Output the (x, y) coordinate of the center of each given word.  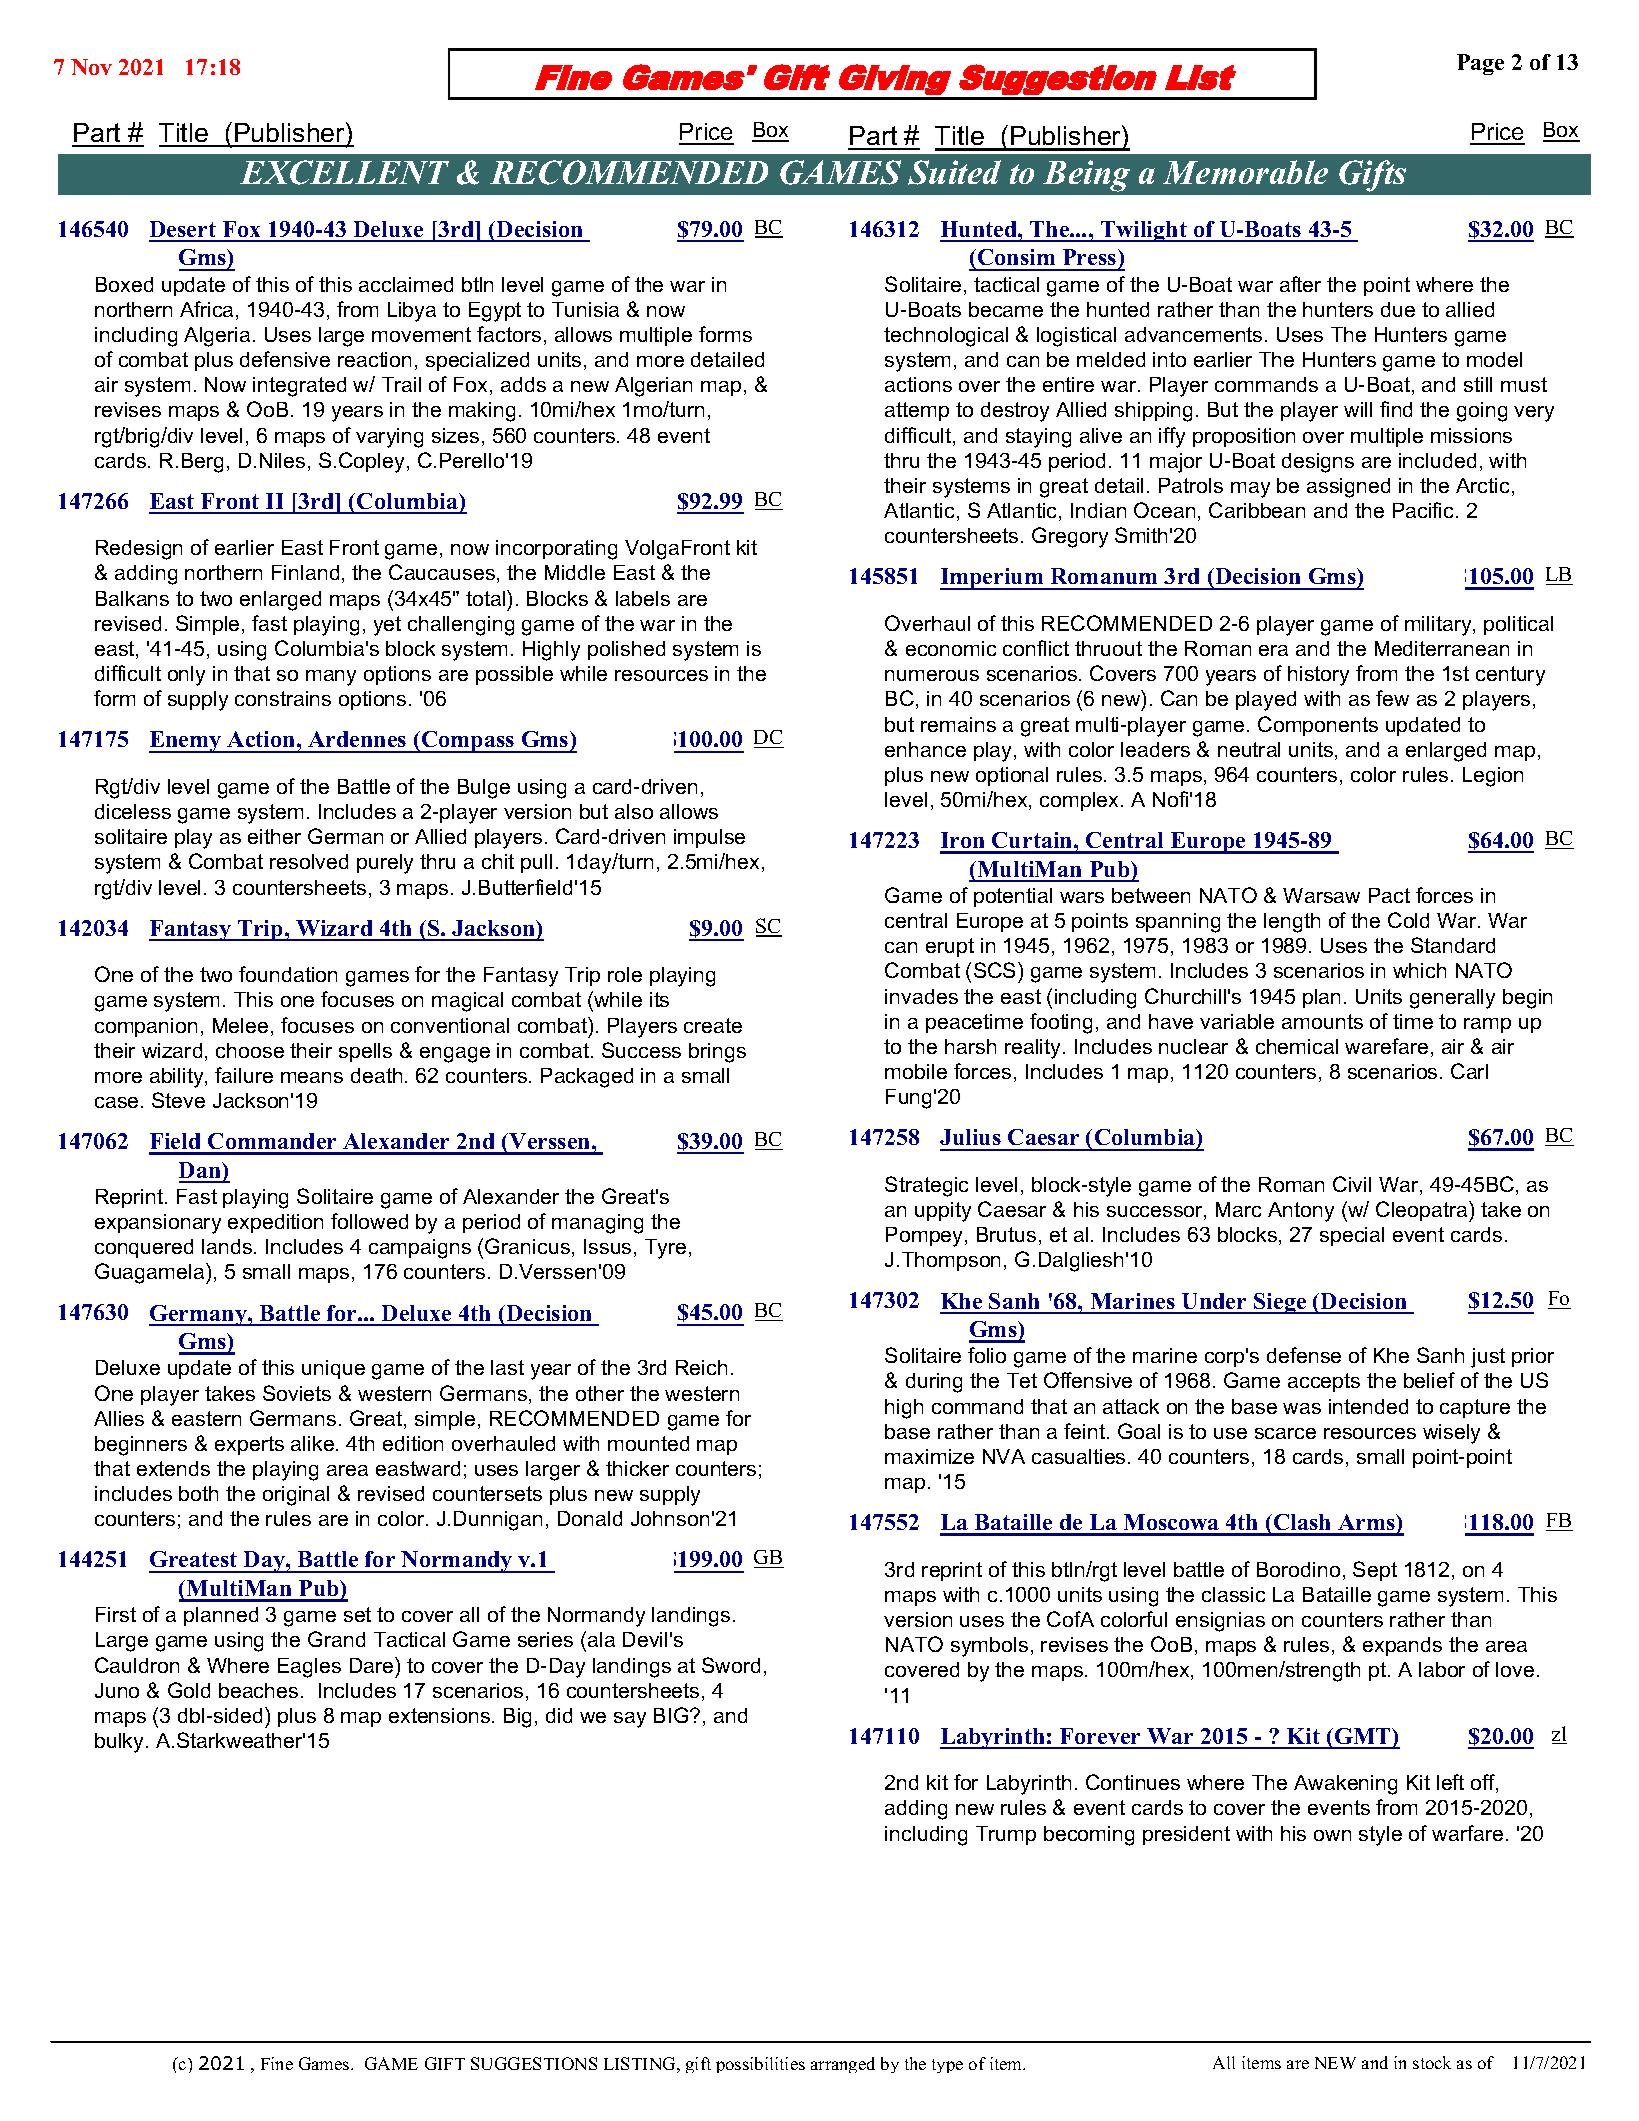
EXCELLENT (344, 172)
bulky (121, 1743)
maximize (929, 1456)
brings (717, 1053)
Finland (305, 572)
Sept (1375, 1571)
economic (951, 648)
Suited (954, 172)
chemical (1297, 1046)
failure (244, 1075)
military (1439, 626)
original (296, 1496)
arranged (843, 2065)
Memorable (1245, 172)
